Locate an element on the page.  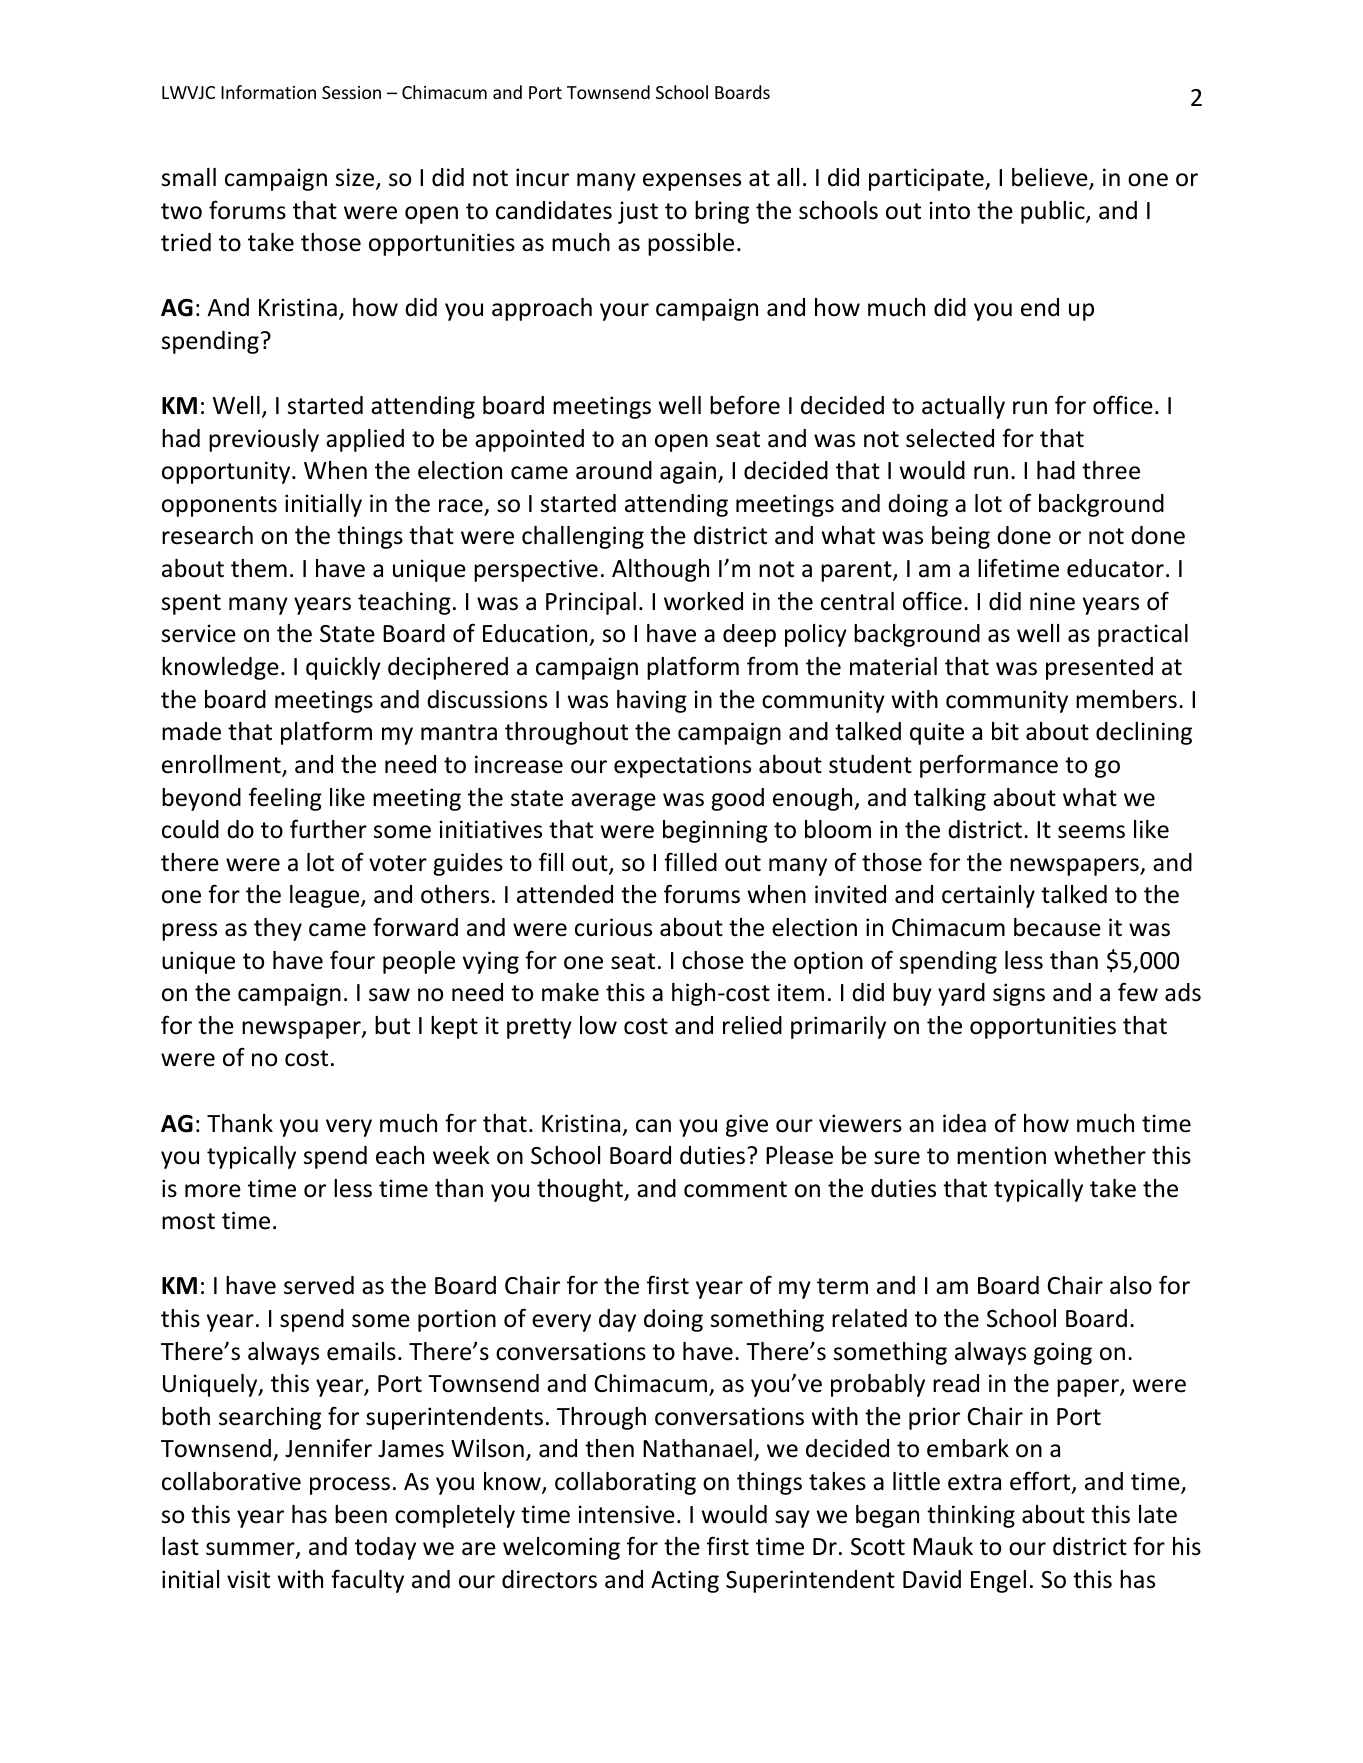
believe is located at coordinates (1051, 178).
